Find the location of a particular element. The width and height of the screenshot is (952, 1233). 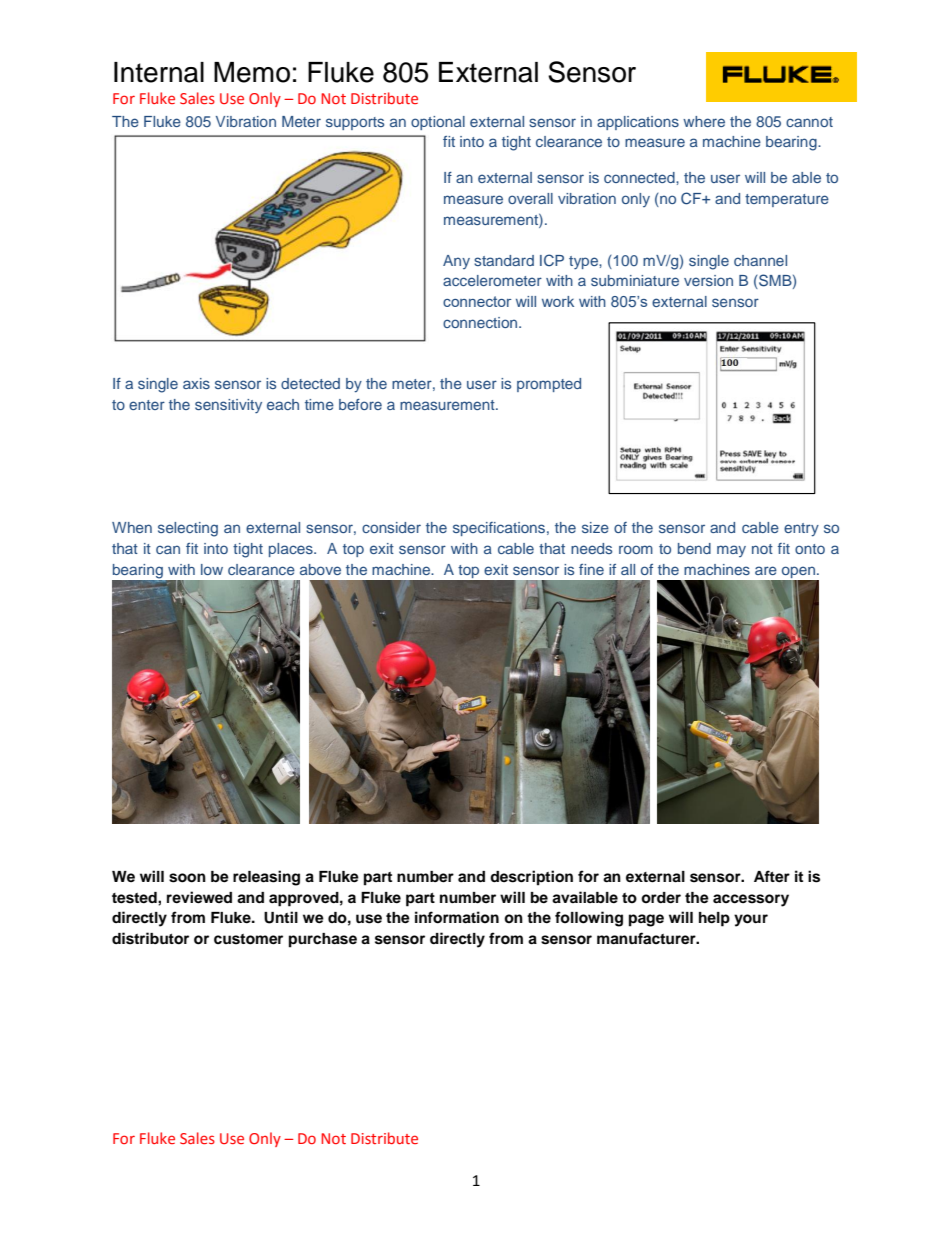

consider is located at coordinates (391, 527).
